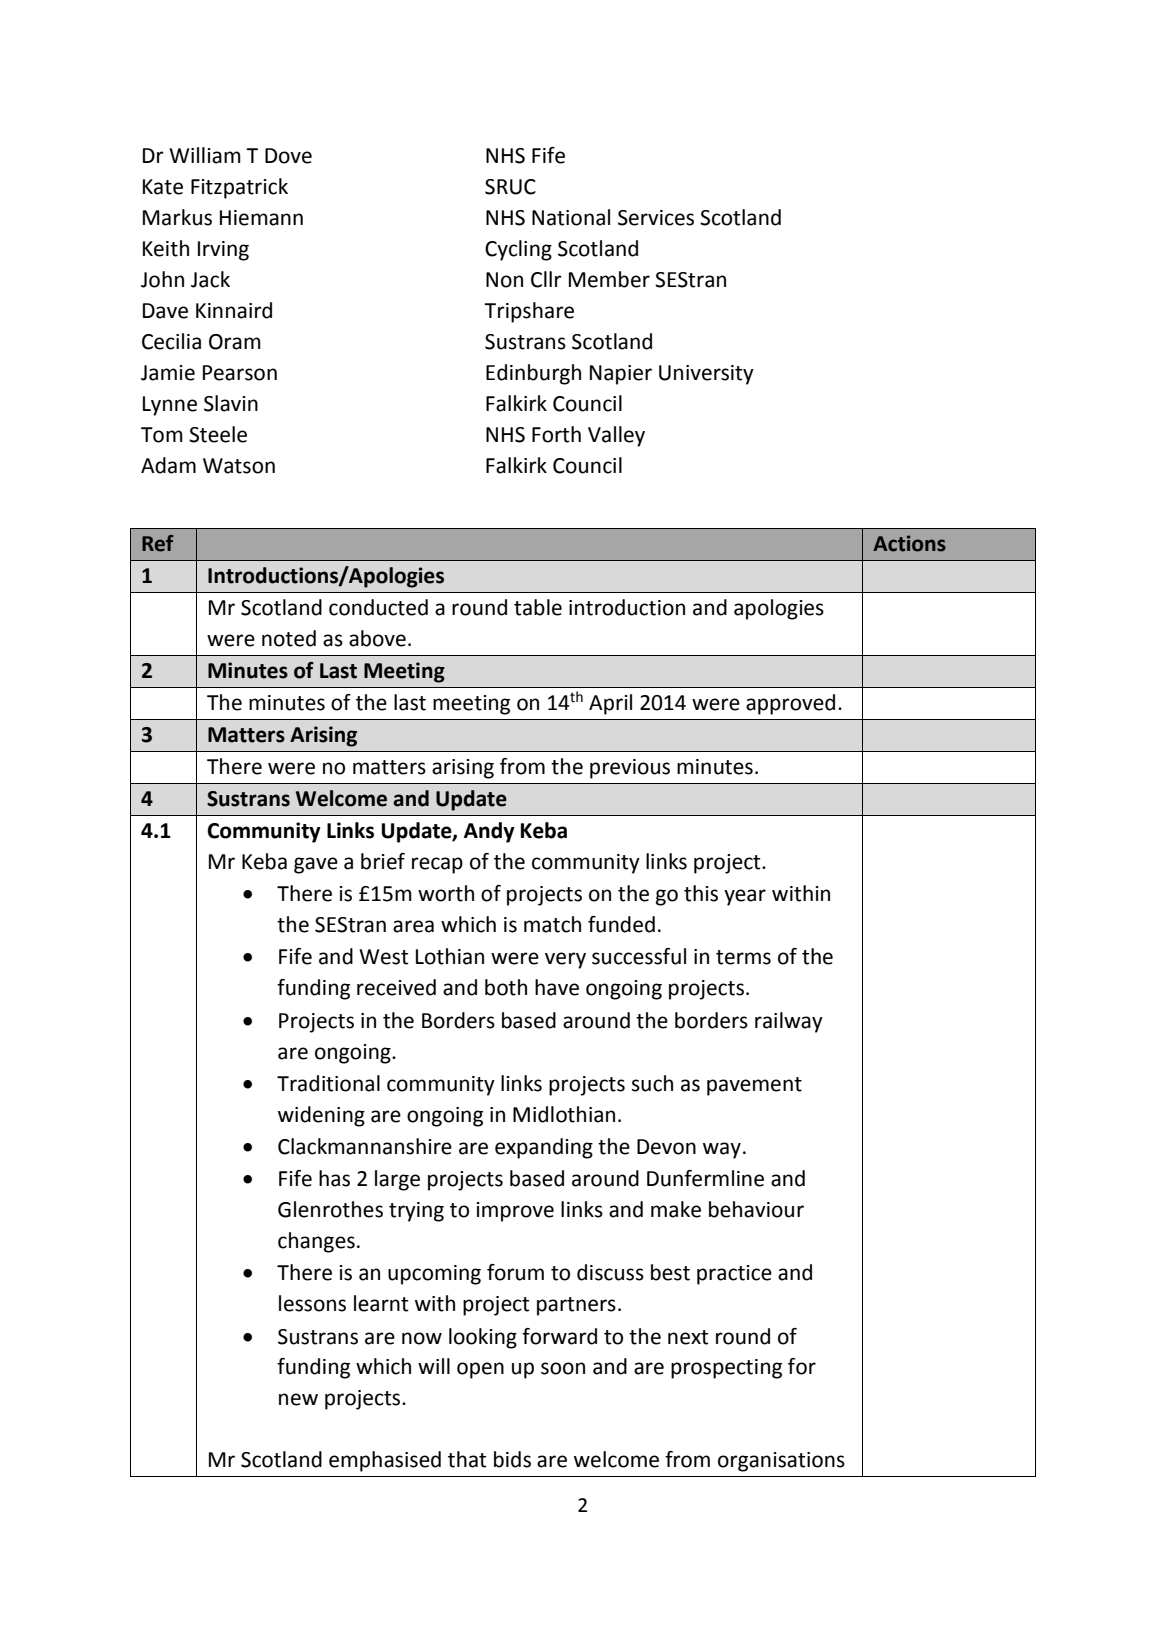  What do you see at coordinates (571, 217) in the image?
I see `National` at bounding box center [571, 217].
